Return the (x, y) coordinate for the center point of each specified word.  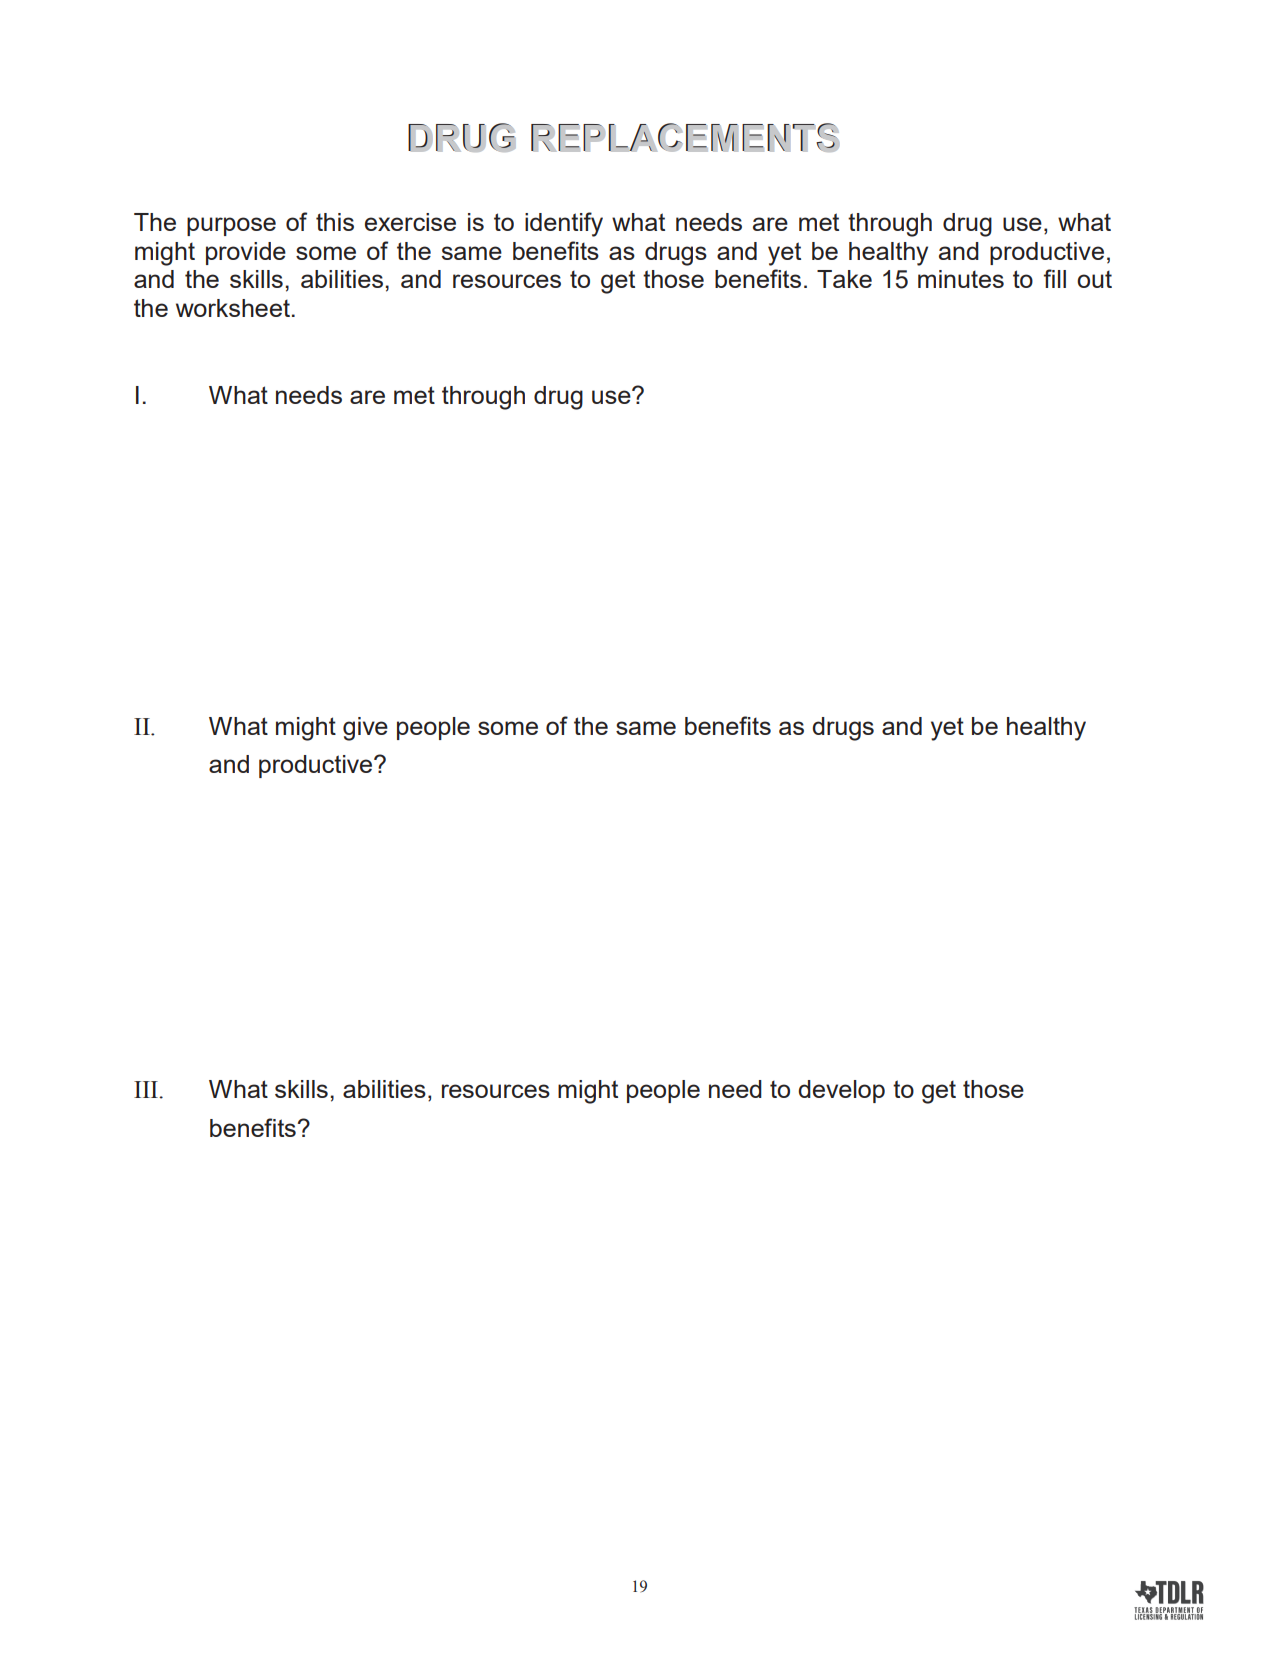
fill (1055, 278)
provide (246, 253)
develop (841, 1091)
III (147, 1089)
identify (564, 224)
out (1094, 279)
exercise (410, 222)
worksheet (233, 308)
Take (844, 279)
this (335, 222)
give (365, 729)
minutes (961, 279)
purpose (231, 226)
